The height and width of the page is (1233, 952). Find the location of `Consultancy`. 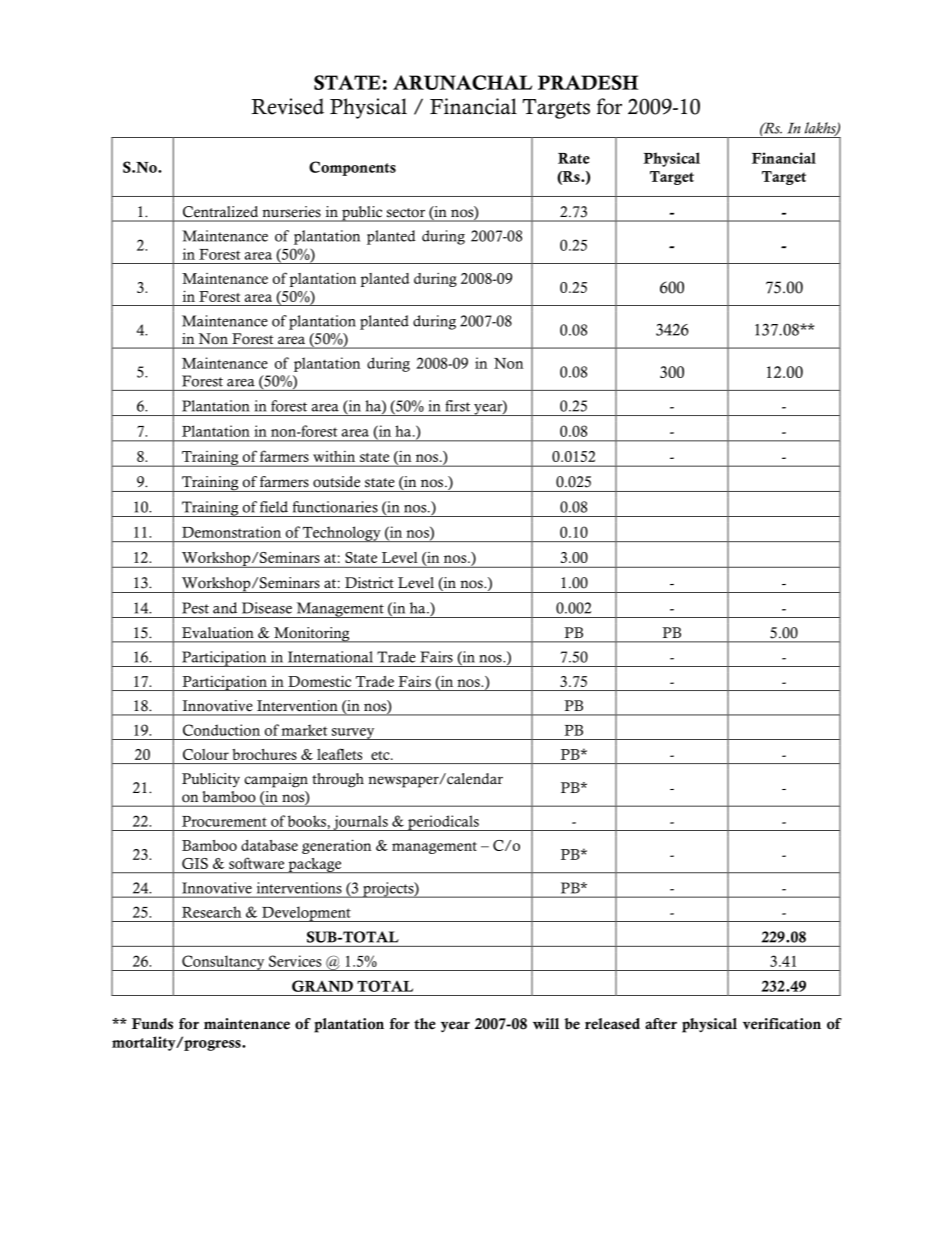

Consultancy is located at coordinates (223, 963).
